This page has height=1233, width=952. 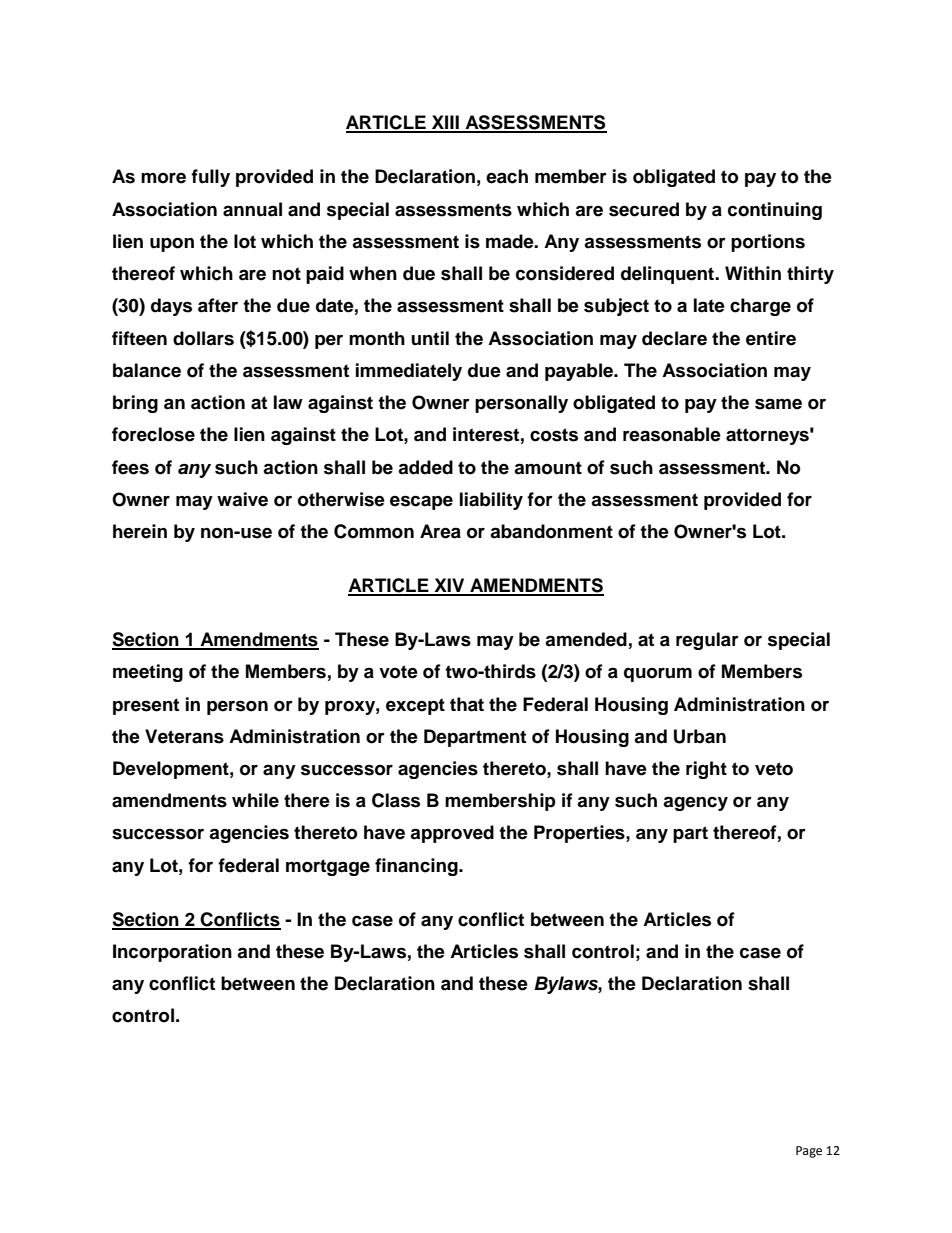 What do you see at coordinates (707, 641) in the page?
I see `regular` at bounding box center [707, 641].
